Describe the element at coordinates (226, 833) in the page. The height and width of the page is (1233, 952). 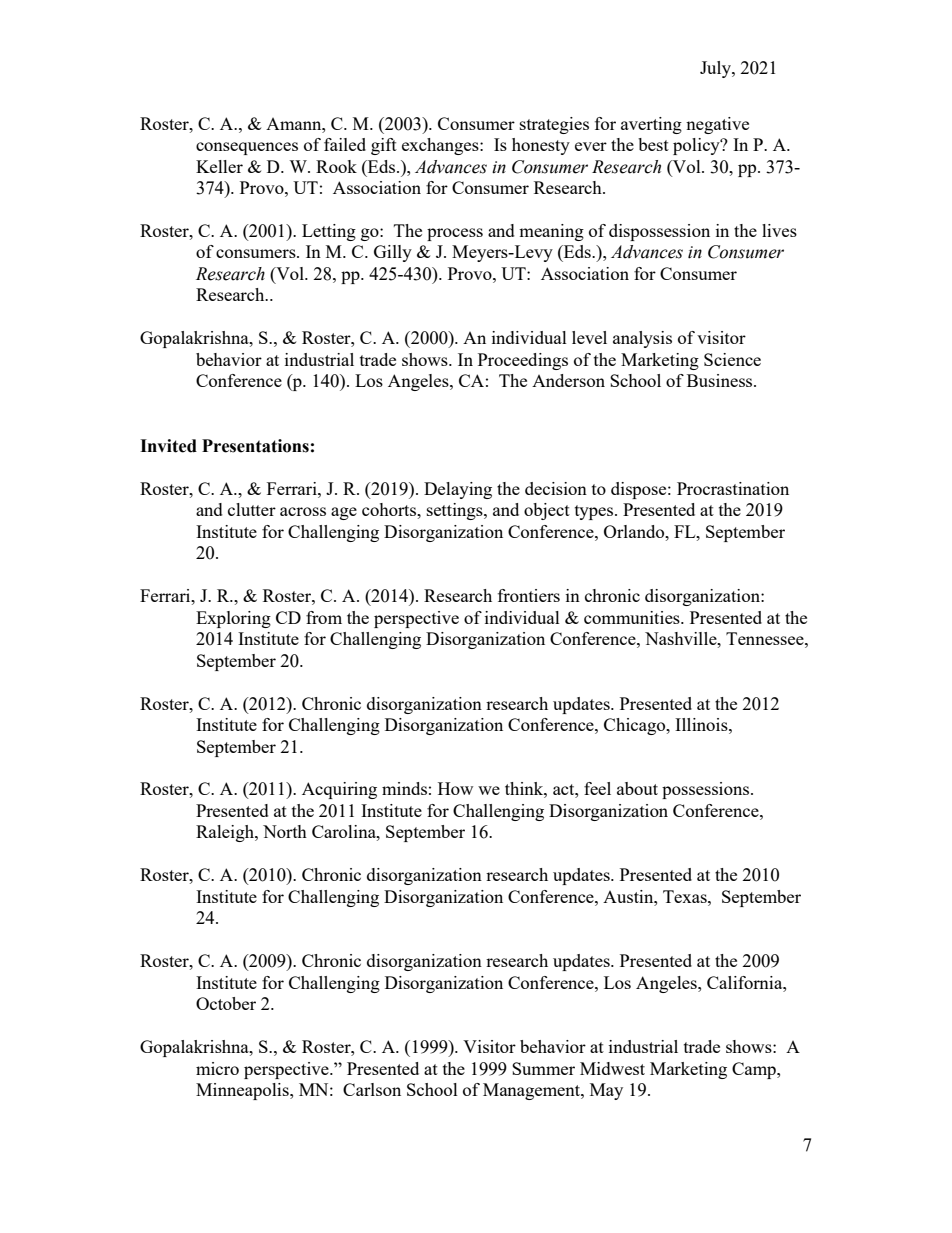
I see `Raleigh` at that location.
